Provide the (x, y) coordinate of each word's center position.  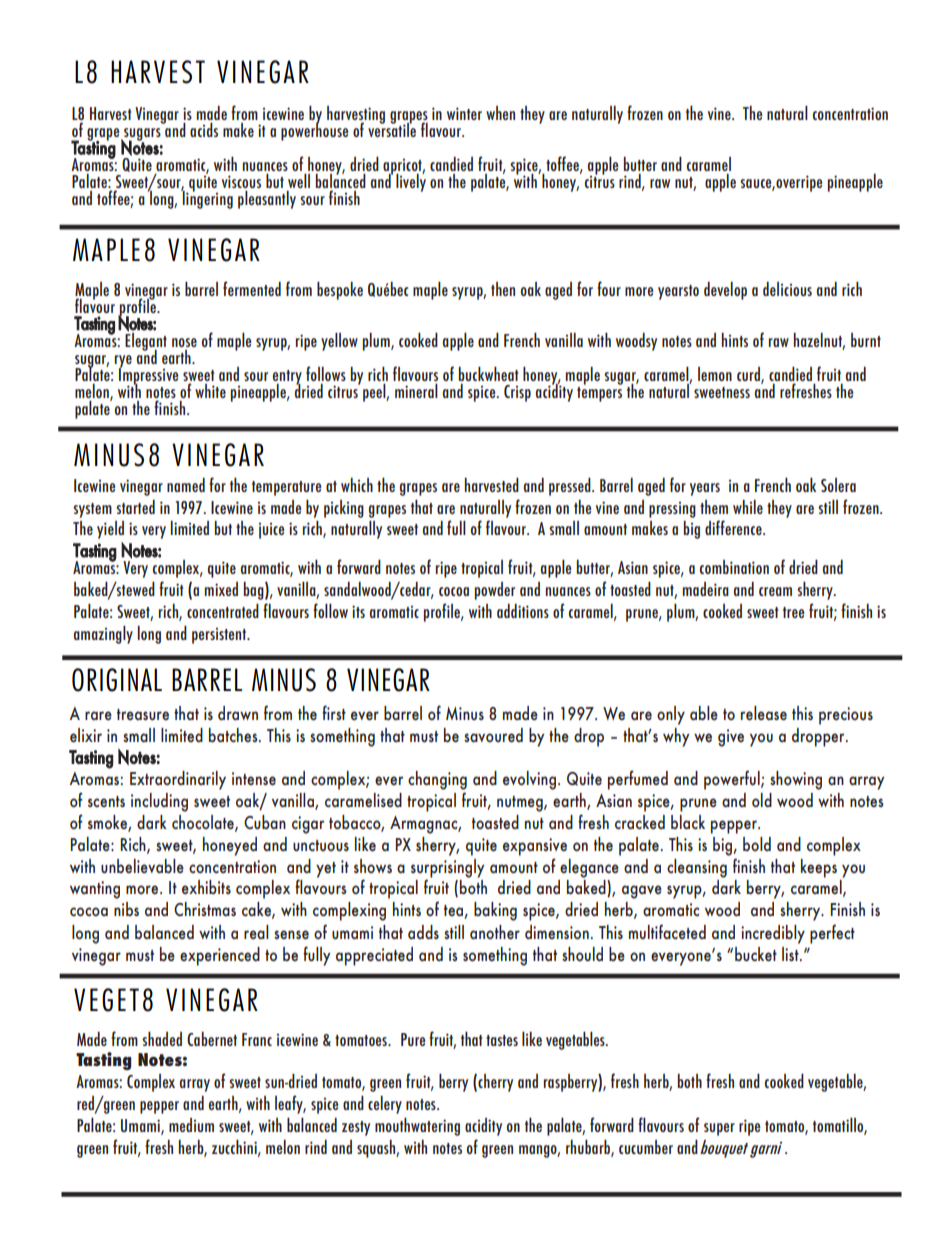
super (719, 1129)
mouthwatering (417, 1126)
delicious (787, 289)
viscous (241, 183)
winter (464, 113)
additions (523, 611)
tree (794, 612)
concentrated (223, 610)
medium (191, 1125)
